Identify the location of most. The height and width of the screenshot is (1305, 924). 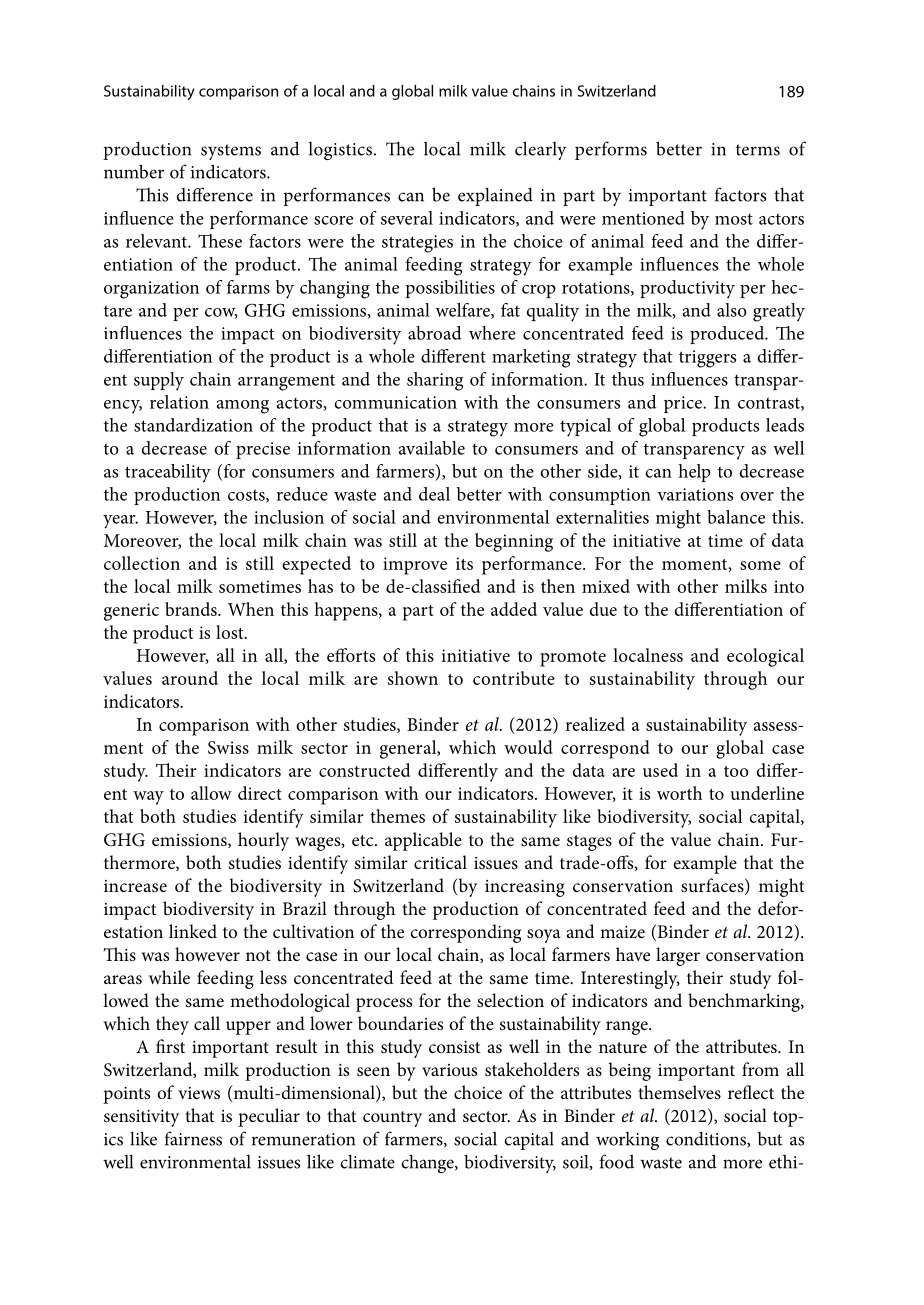
(734, 219).
